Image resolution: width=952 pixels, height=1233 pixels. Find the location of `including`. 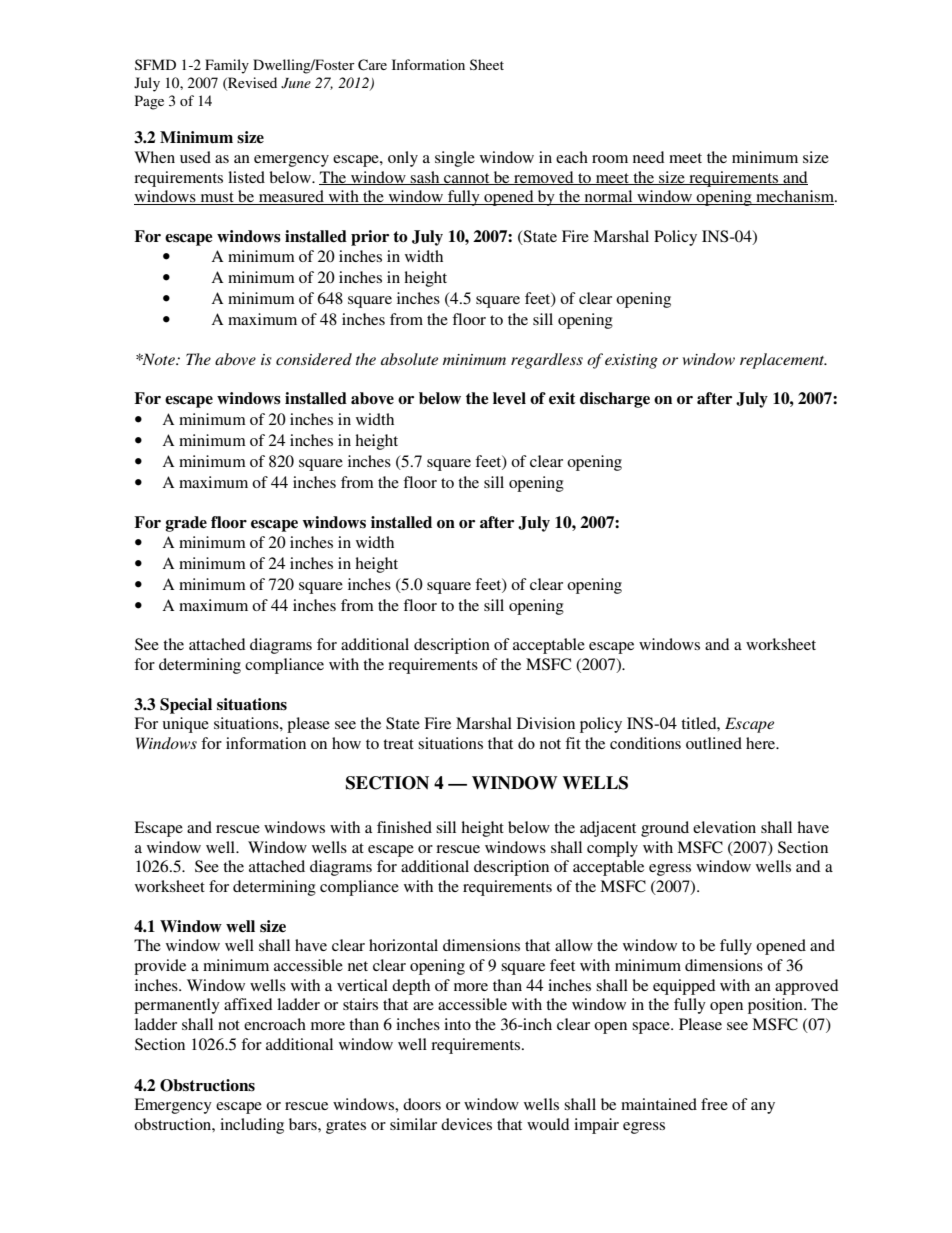

including is located at coordinates (252, 1126).
